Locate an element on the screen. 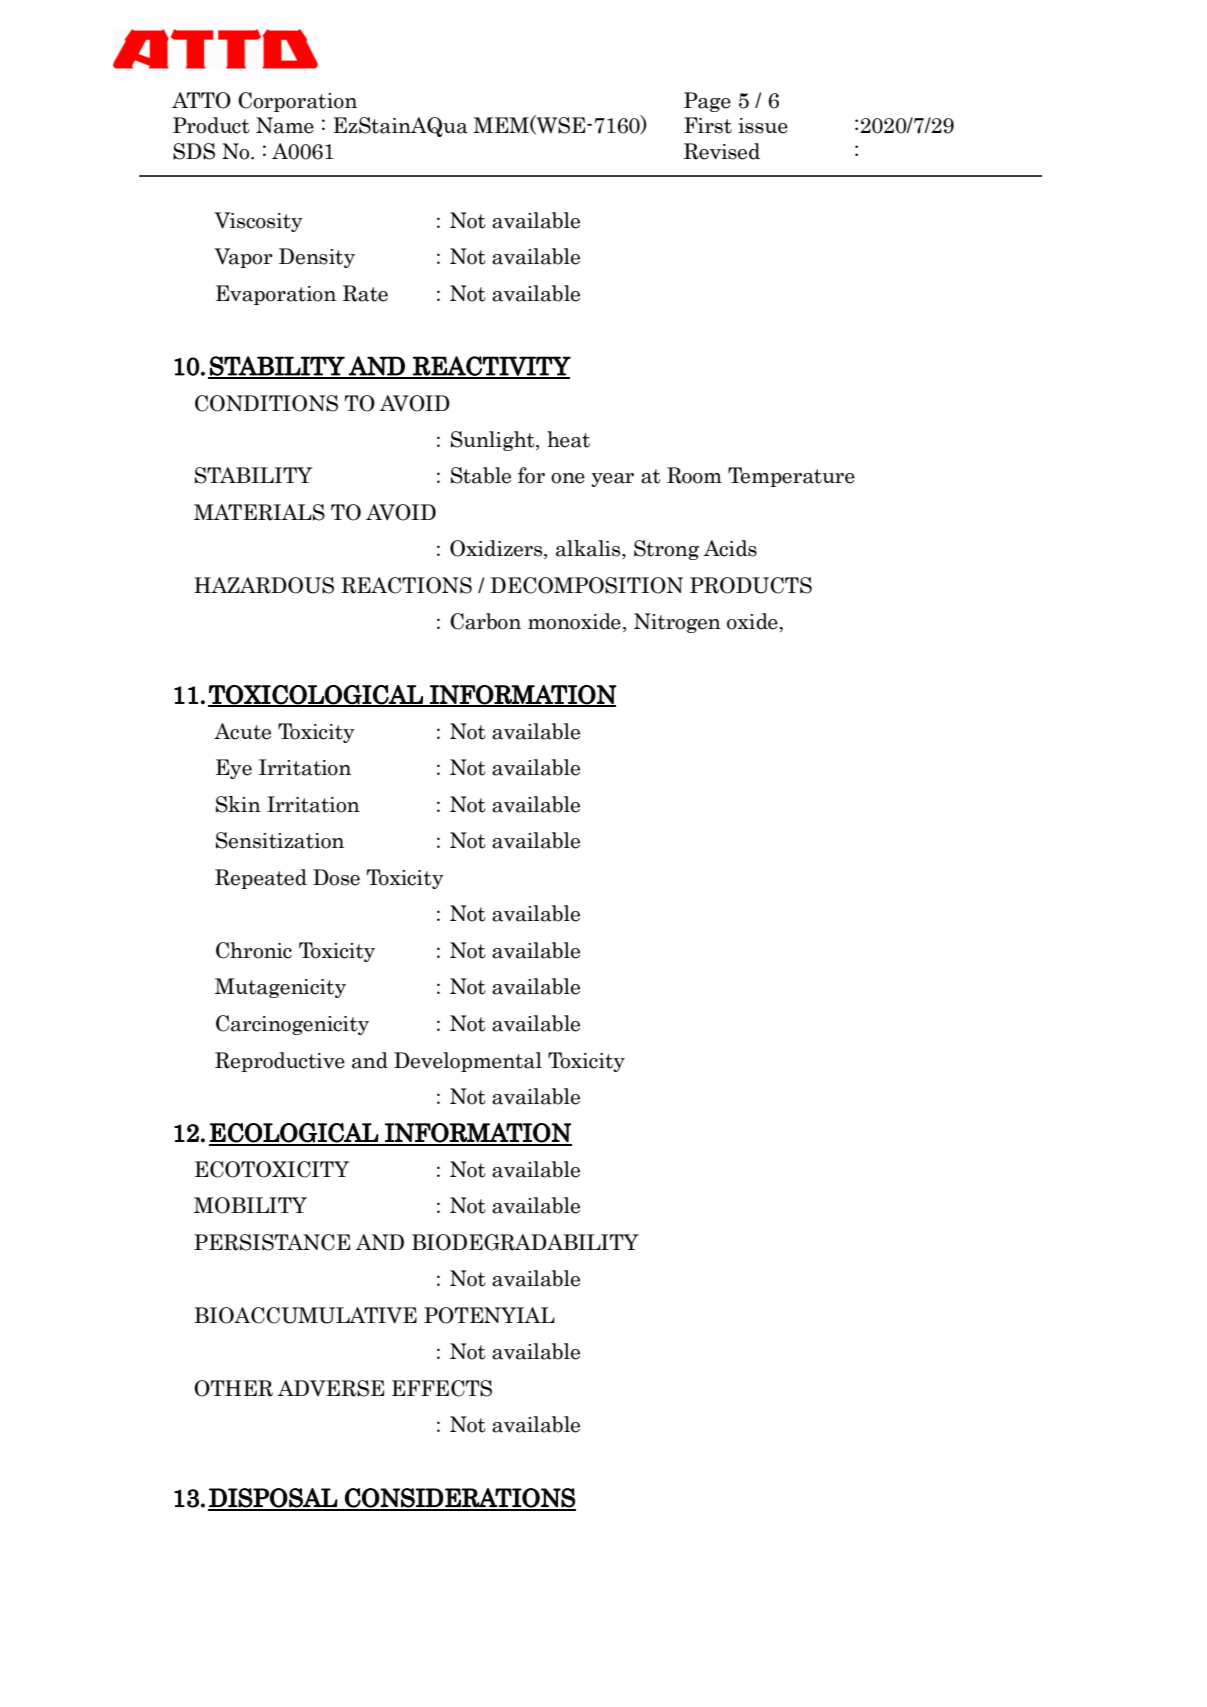 The image size is (1207, 1707). Rate is located at coordinates (365, 293).
